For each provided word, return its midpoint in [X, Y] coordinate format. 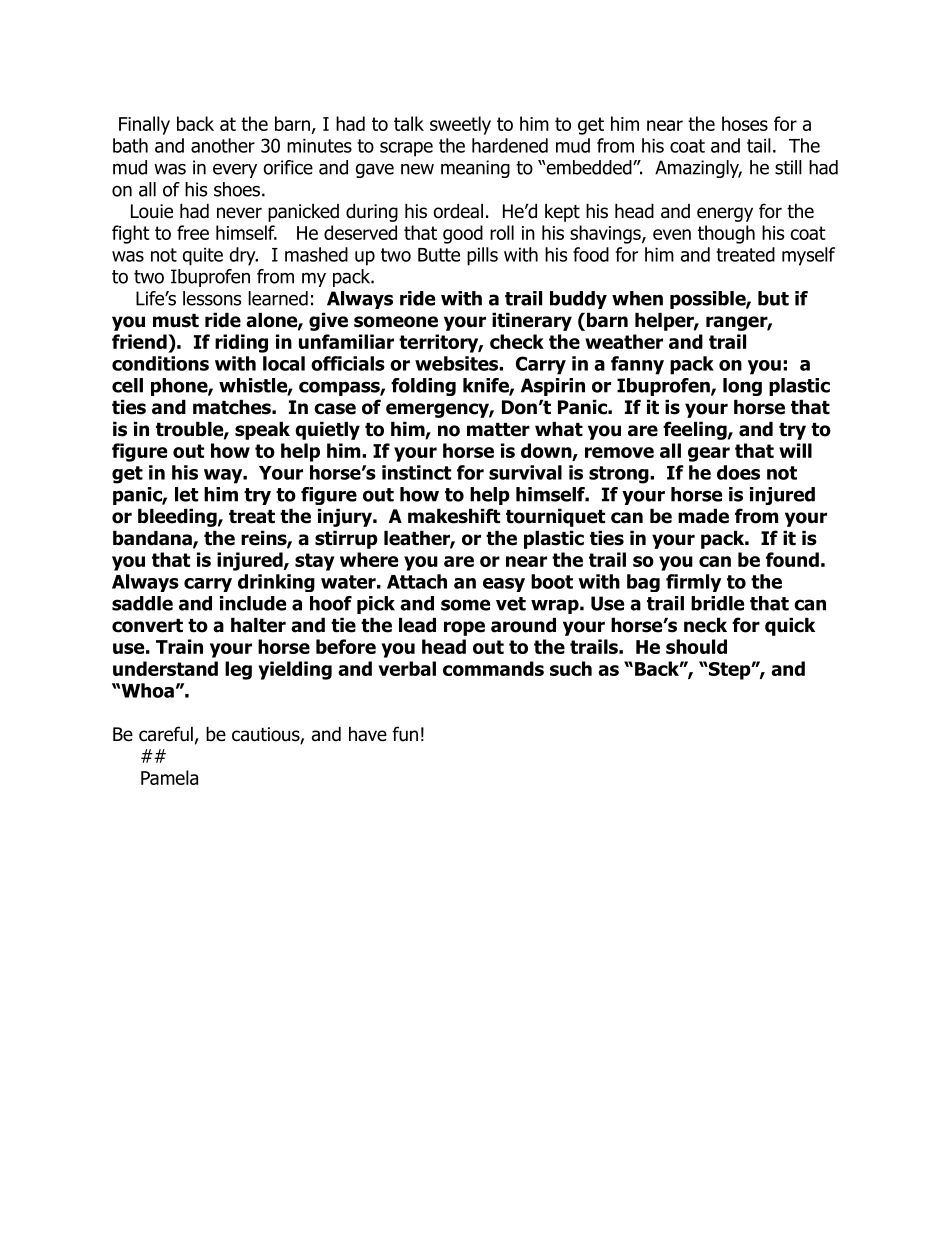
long [742, 387]
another [223, 145]
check [517, 341]
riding [241, 343]
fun [405, 734]
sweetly [460, 125]
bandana [153, 539]
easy [504, 585]
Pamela [169, 777]
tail [759, 145]
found [792, 559]
